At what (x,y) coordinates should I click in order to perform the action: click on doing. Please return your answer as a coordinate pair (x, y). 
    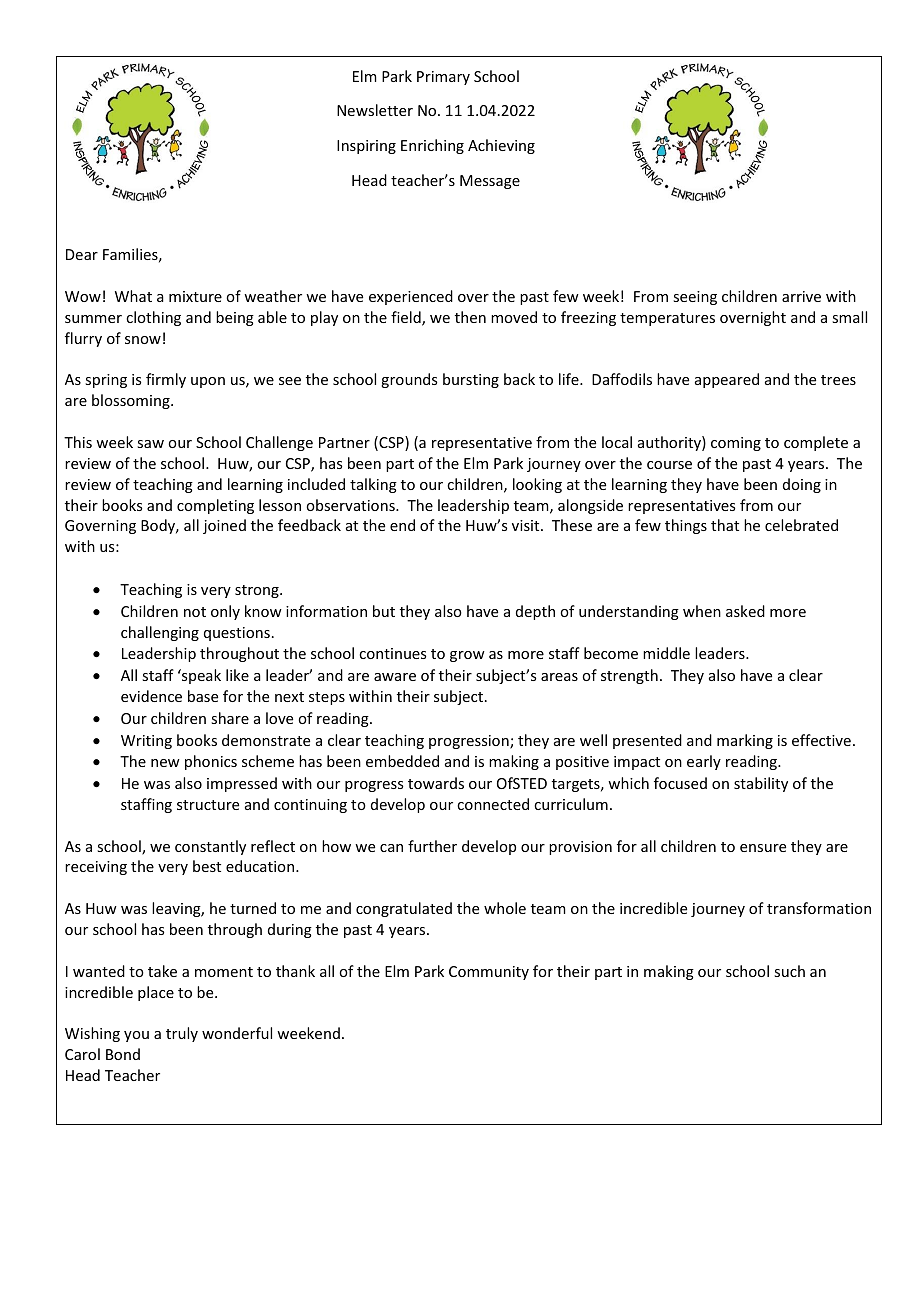
    Looking at the image, I should click on (802, 485).
